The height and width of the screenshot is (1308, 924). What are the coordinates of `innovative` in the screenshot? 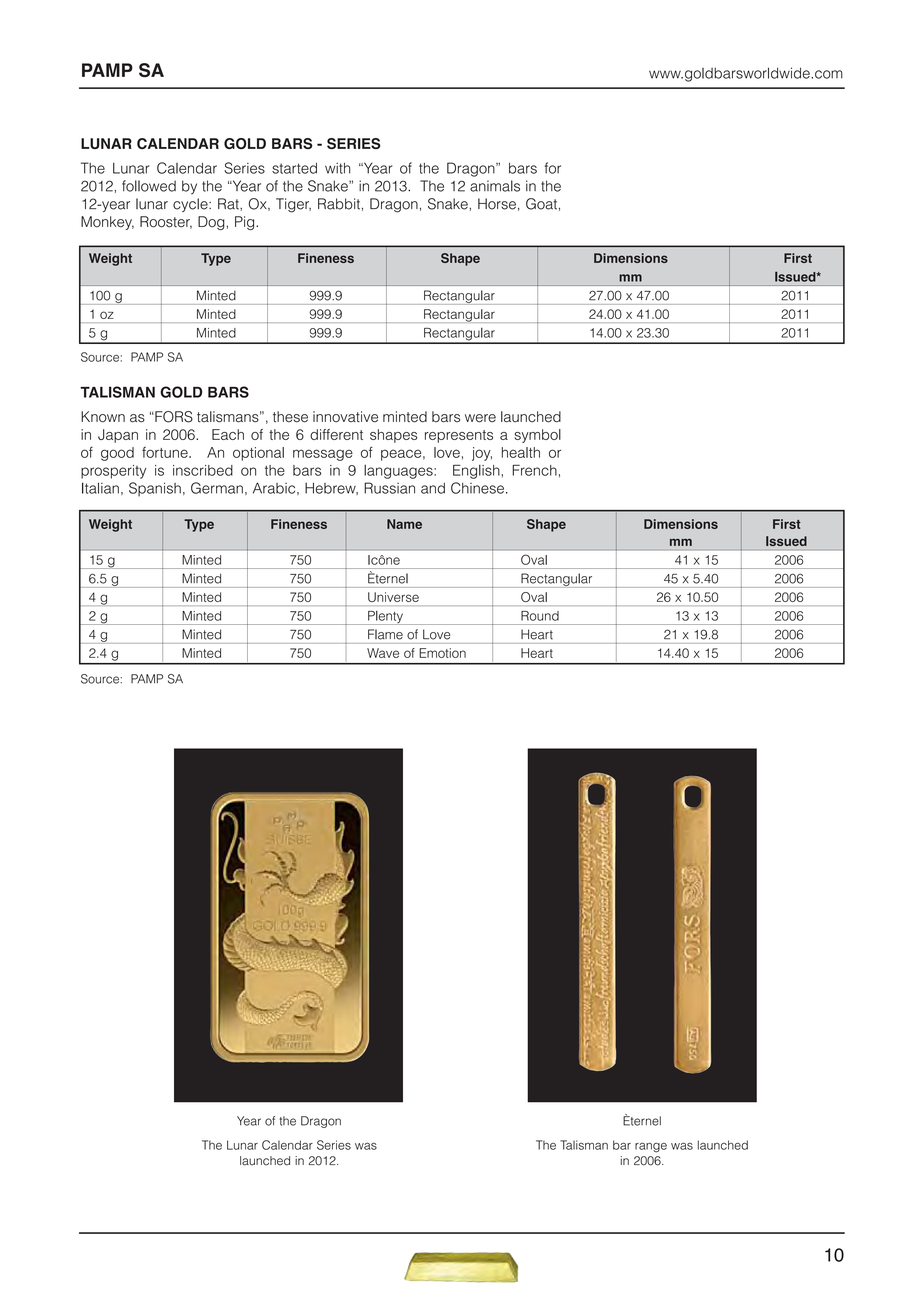 It's located at (345, 417).
